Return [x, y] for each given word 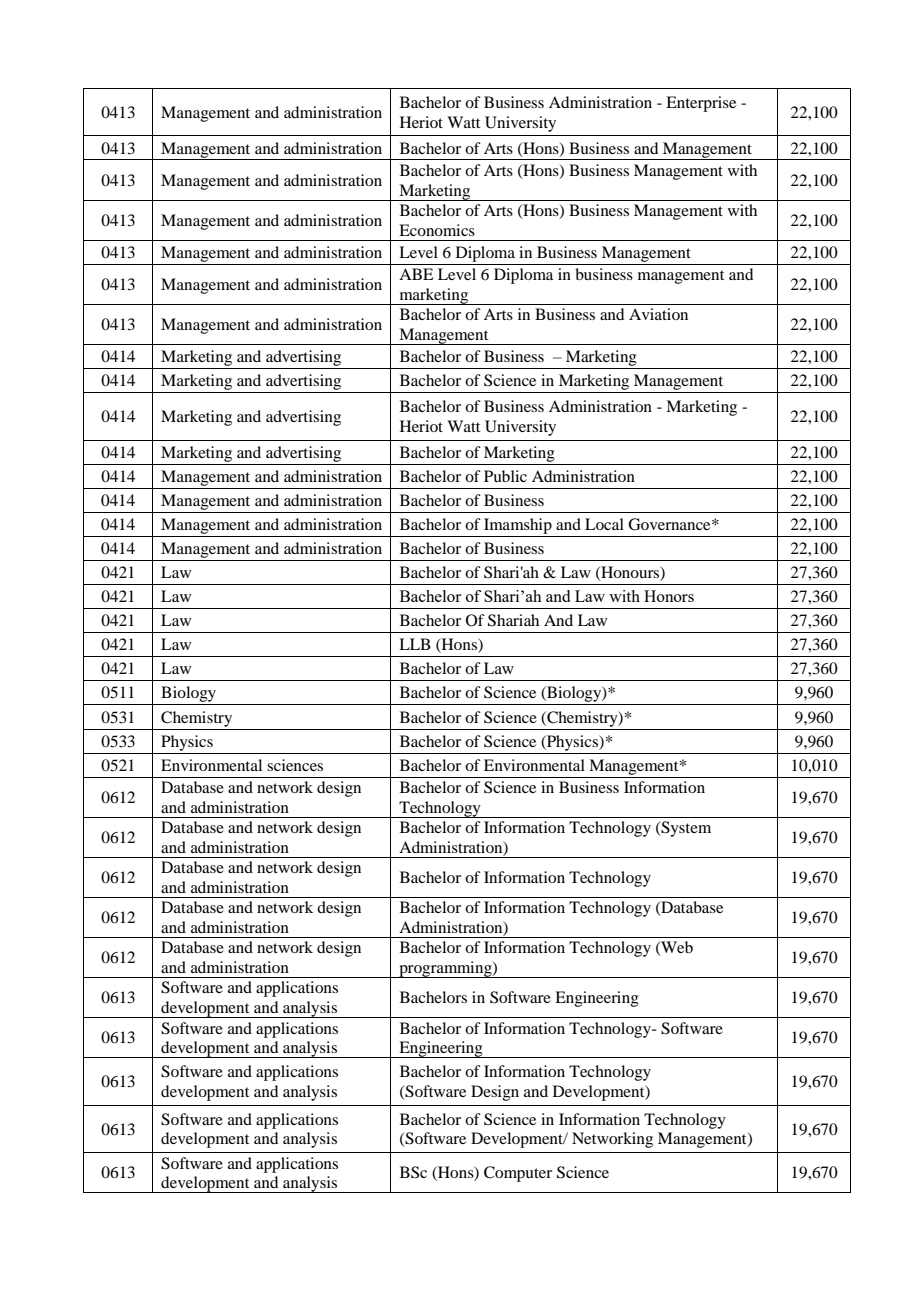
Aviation [658, 314]
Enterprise [701, 104]
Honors [669, 596]
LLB [415, 644]
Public [505, 476]
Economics [437, 230]
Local [604, 524]
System [685, 829]
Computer [518, 1174]
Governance [670, 524]
